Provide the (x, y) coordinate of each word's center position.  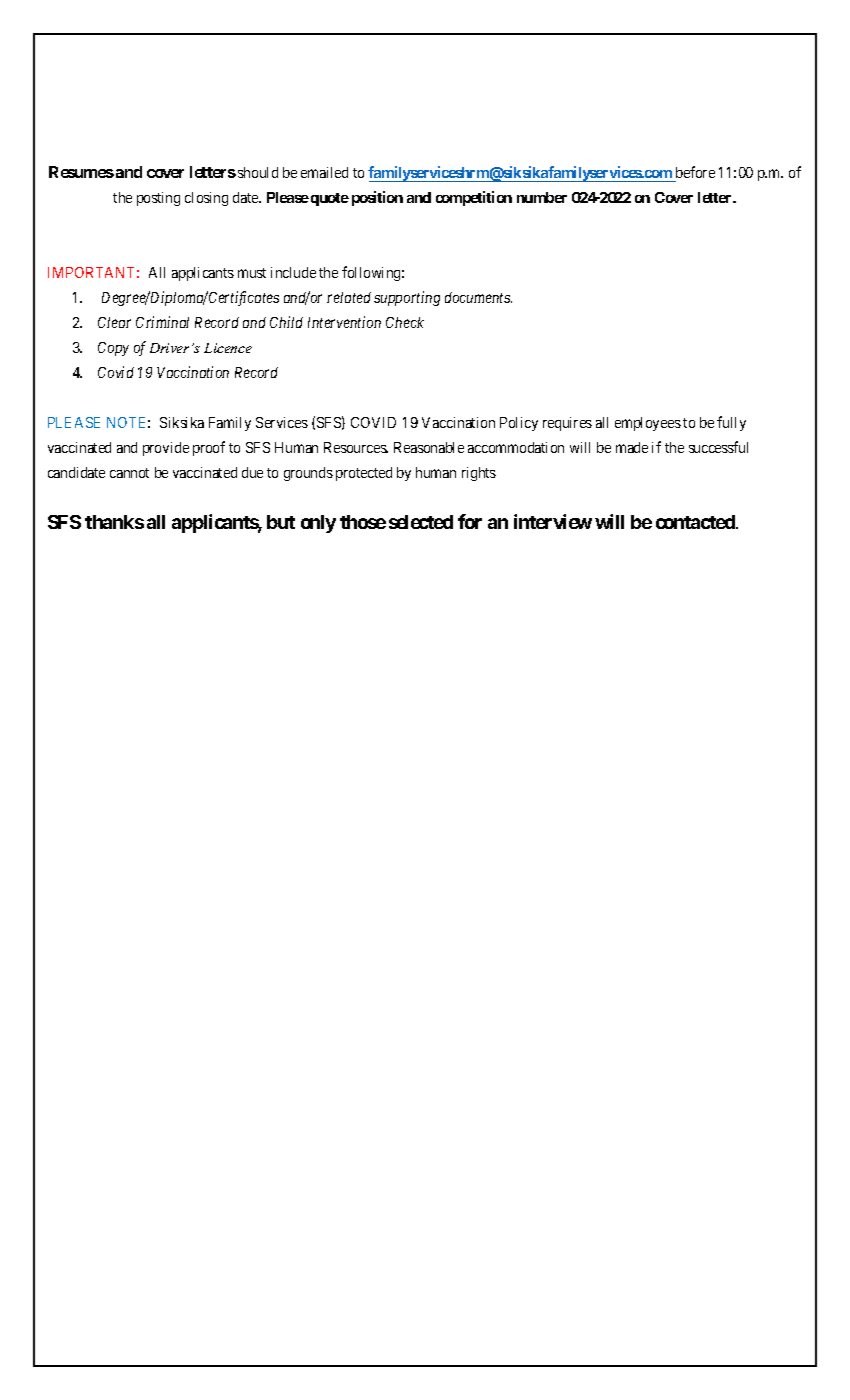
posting (158, 199)
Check (405, 322)
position (377, 198)
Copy (113, 349)
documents (478, 297)
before (695, 172)
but (281, 522)
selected (421, 522)
